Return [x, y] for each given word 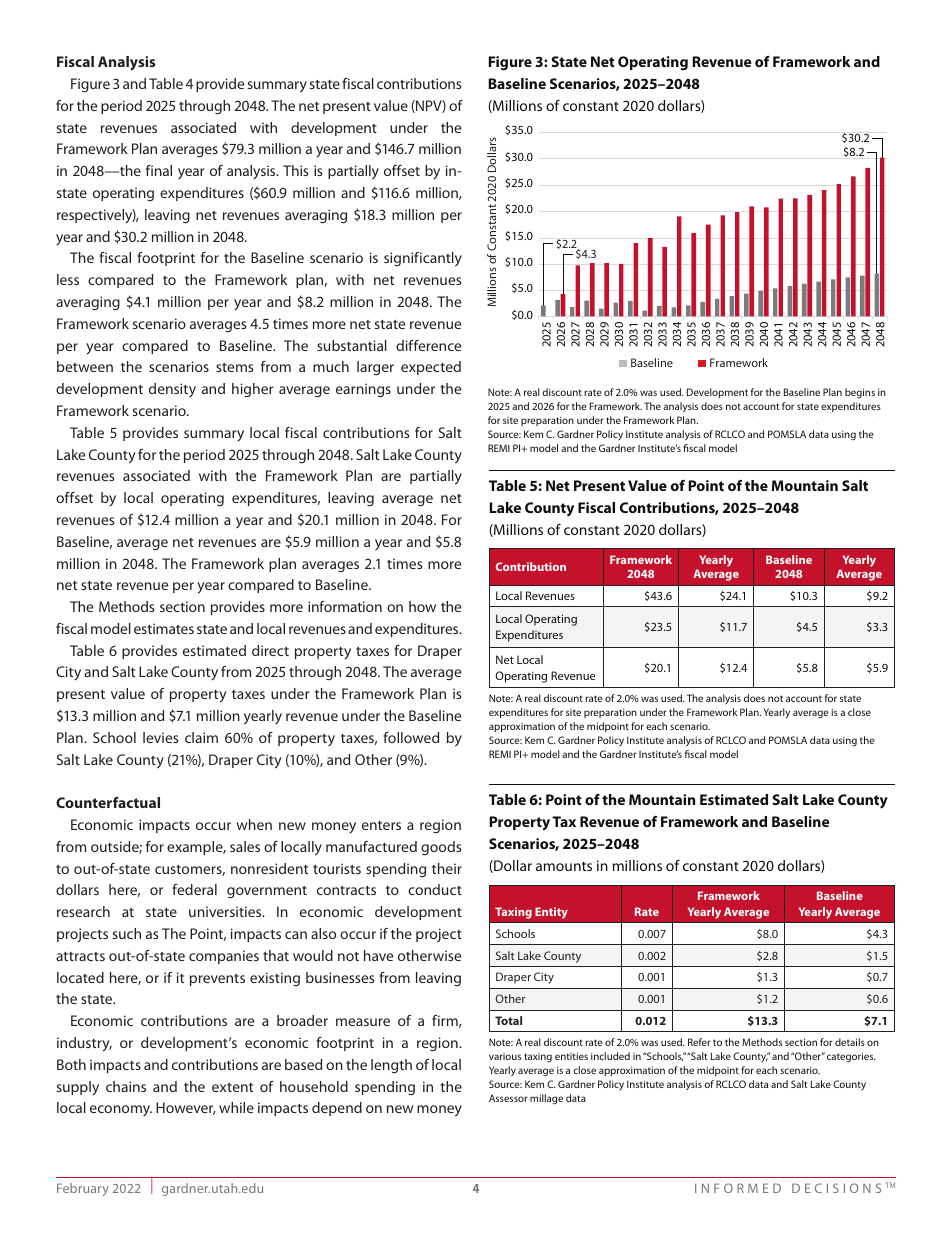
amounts [564, 866]
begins [860, 393]
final [159, 170]
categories [851, 1057]
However [186, 1108]
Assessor [508, 1098]
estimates [164, 628]
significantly [423, 259]
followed [411, 737]
